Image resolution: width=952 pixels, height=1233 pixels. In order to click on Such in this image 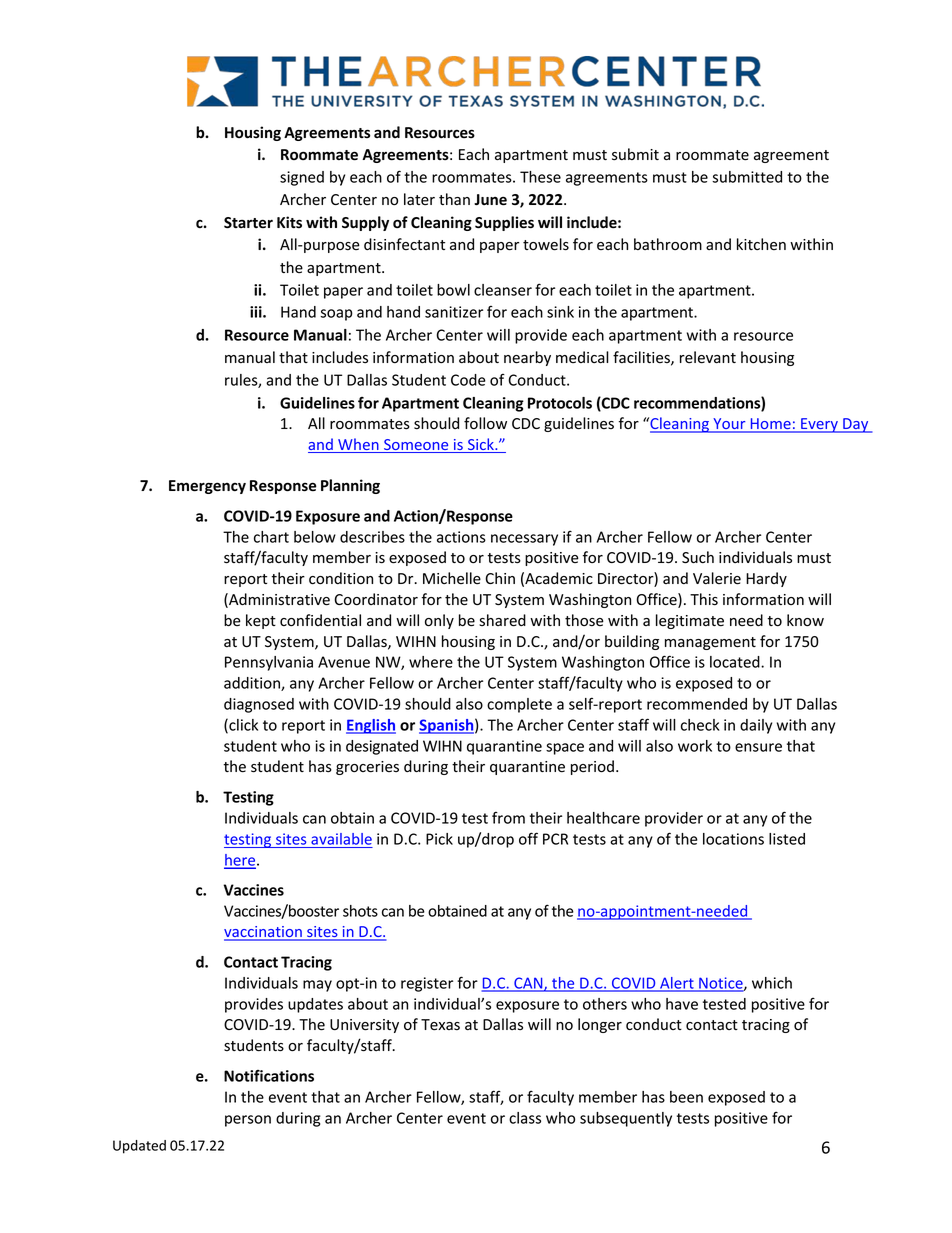, I will do `click(698, 557)`.
